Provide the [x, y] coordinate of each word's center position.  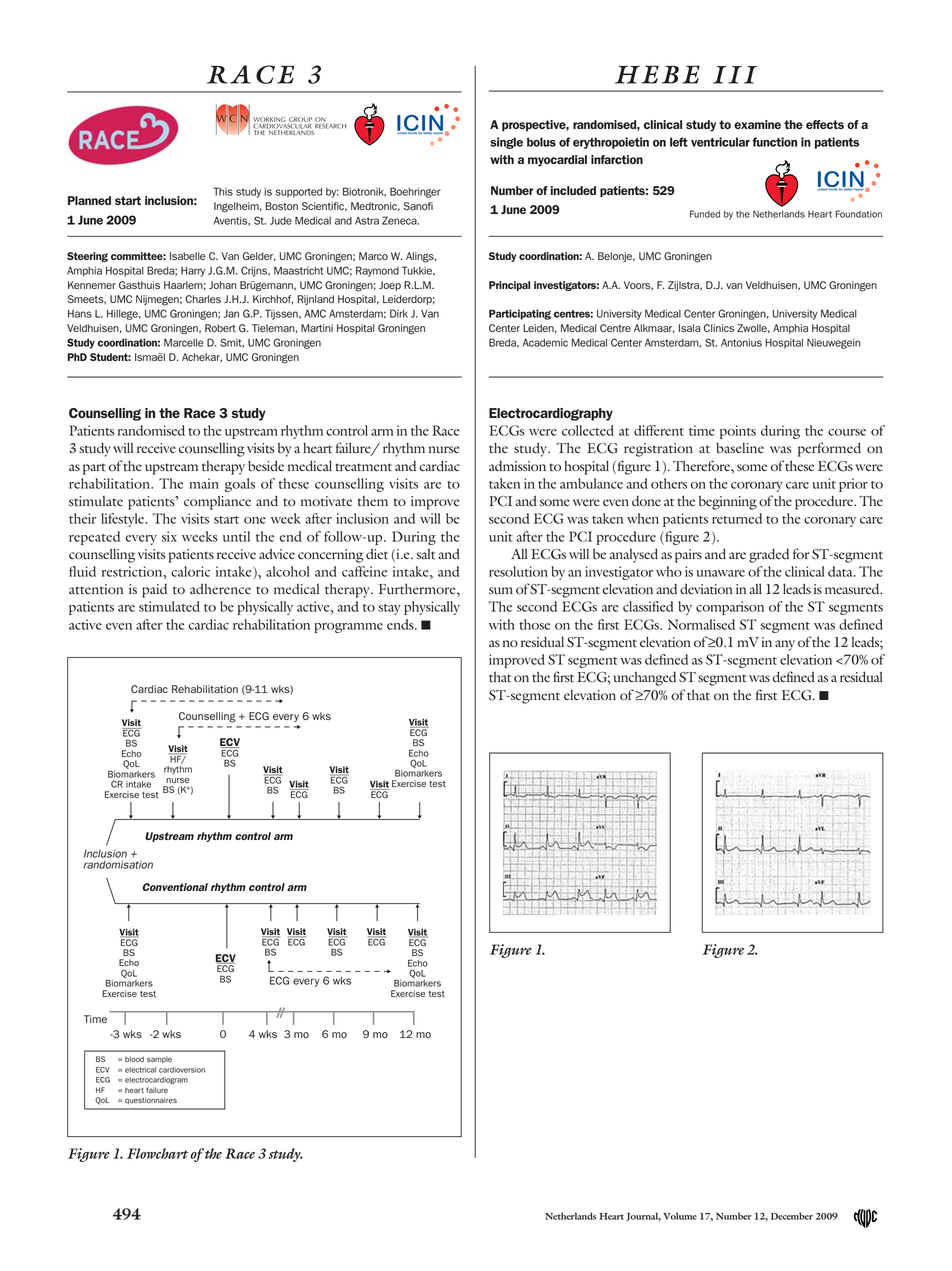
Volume [680, 1216]
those [534, 624]
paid [154, 591]
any [785, 645]
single [506, 143]
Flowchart [157, 1153]
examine [757, 124]
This [223, 191]
